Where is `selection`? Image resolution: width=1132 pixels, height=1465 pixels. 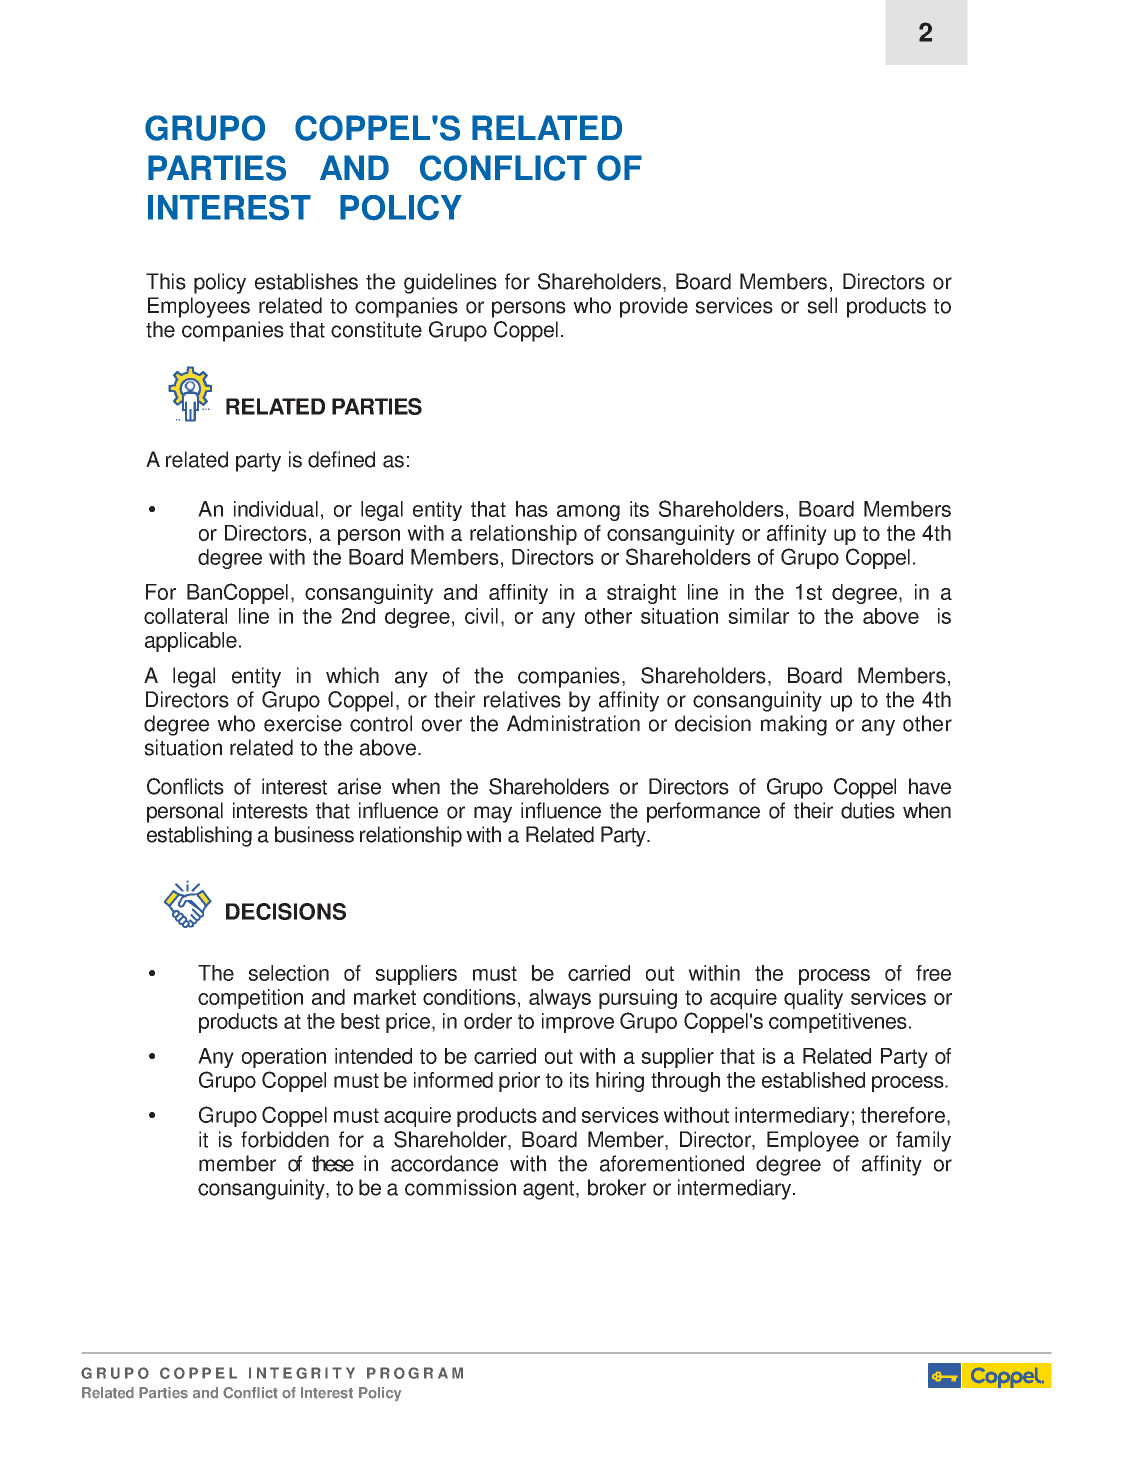 selection is located at coordinates (288, 973).
